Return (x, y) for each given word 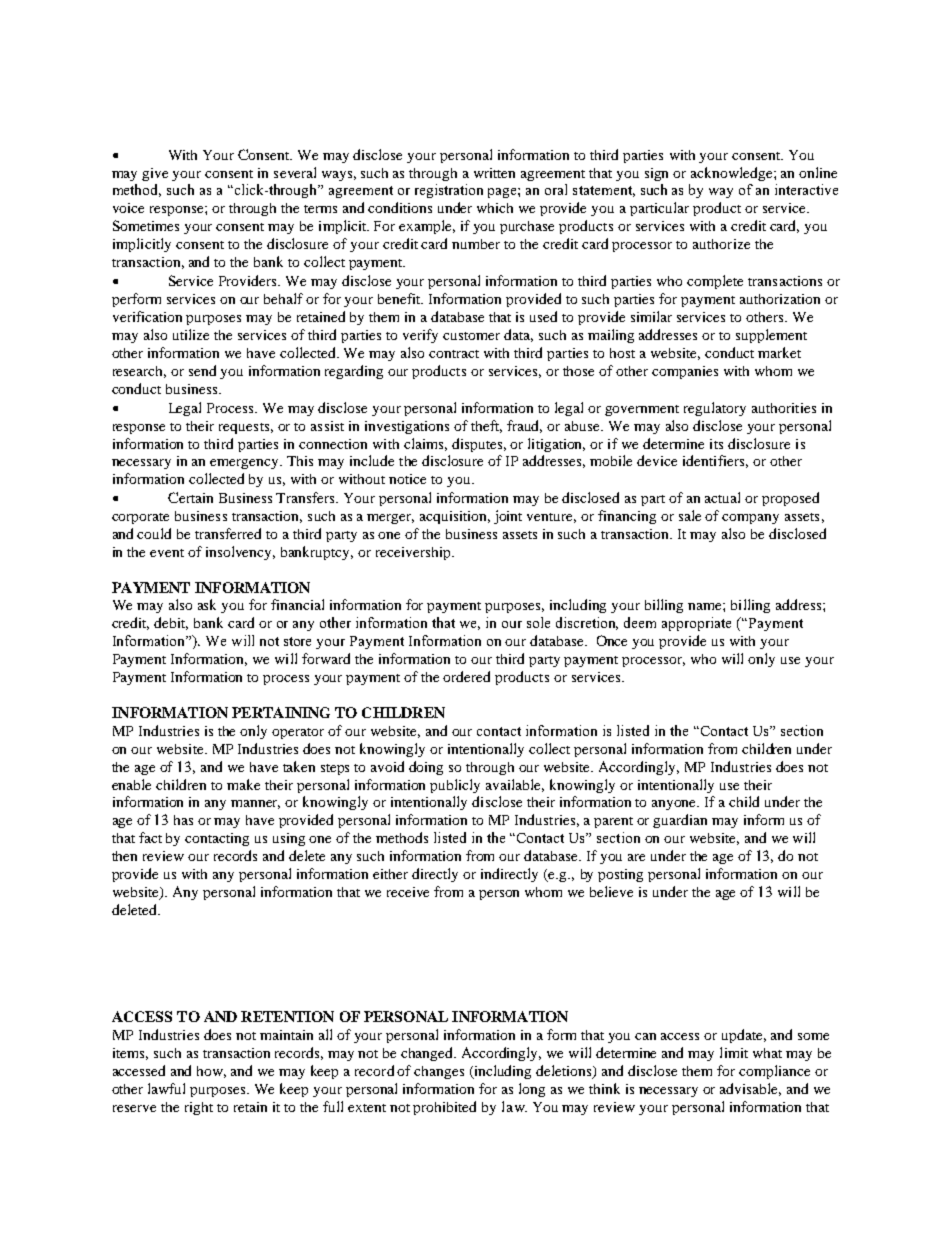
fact (150, 837)
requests (244, 428)
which (495, 208)
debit (171, 623)
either (390, 874)
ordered (466, 676)
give (155, 174)
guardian (680, 821)
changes (439, 1072)
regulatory (715, 409)
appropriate (696, 624)
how (211, 1072)
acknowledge (733, 174)
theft (486, 426)
